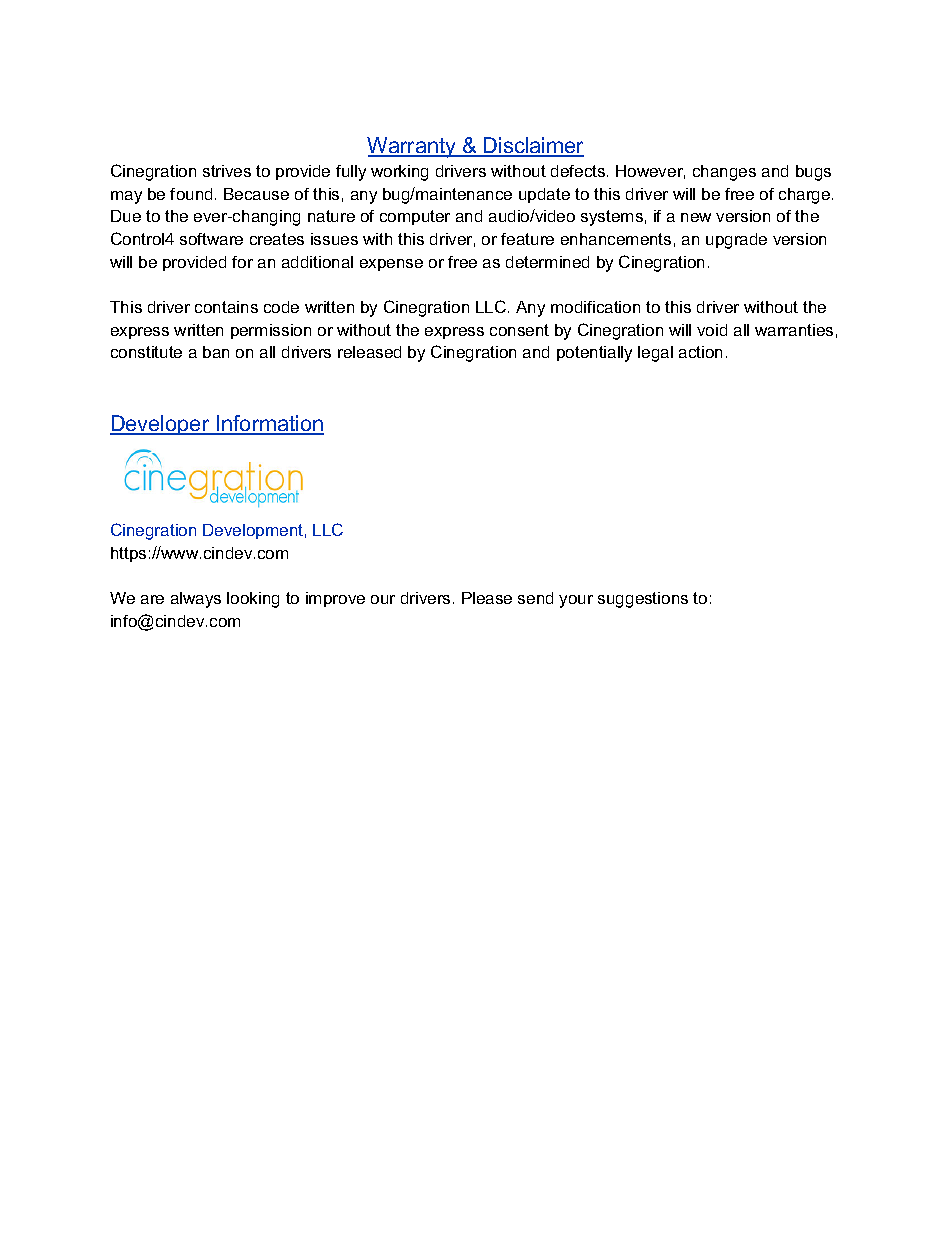 This screenshot has height=1233, width=952. I want to click on ban, so click(216, 352).
